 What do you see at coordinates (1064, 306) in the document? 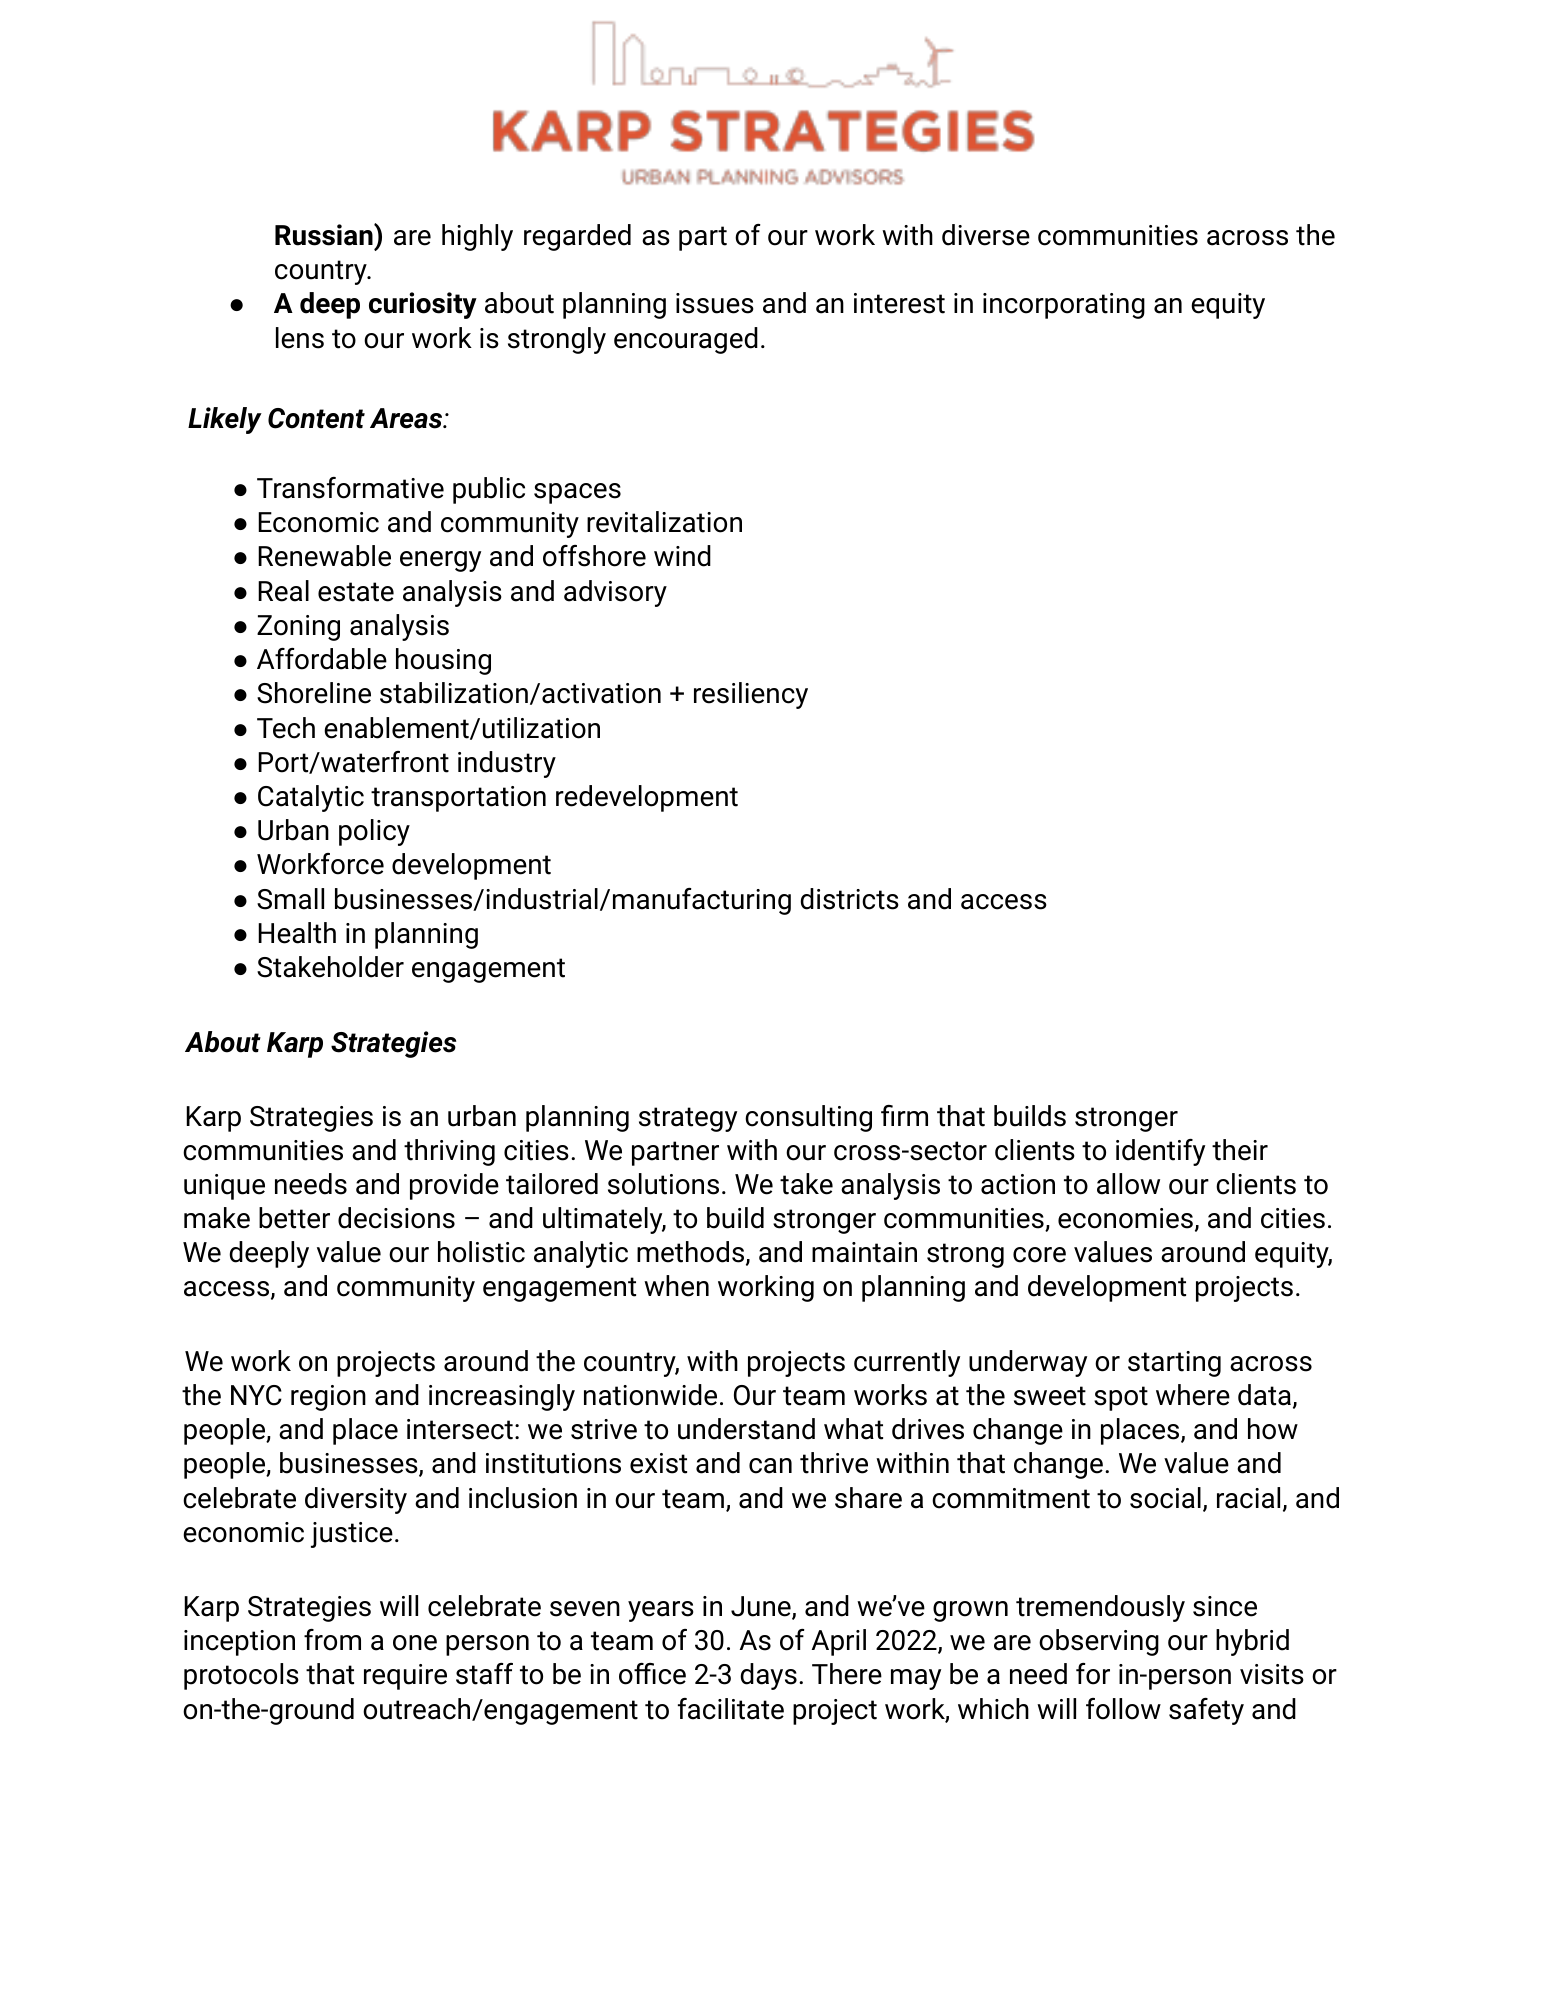
I see `incorporating` at bounding box center [1064, 306].
